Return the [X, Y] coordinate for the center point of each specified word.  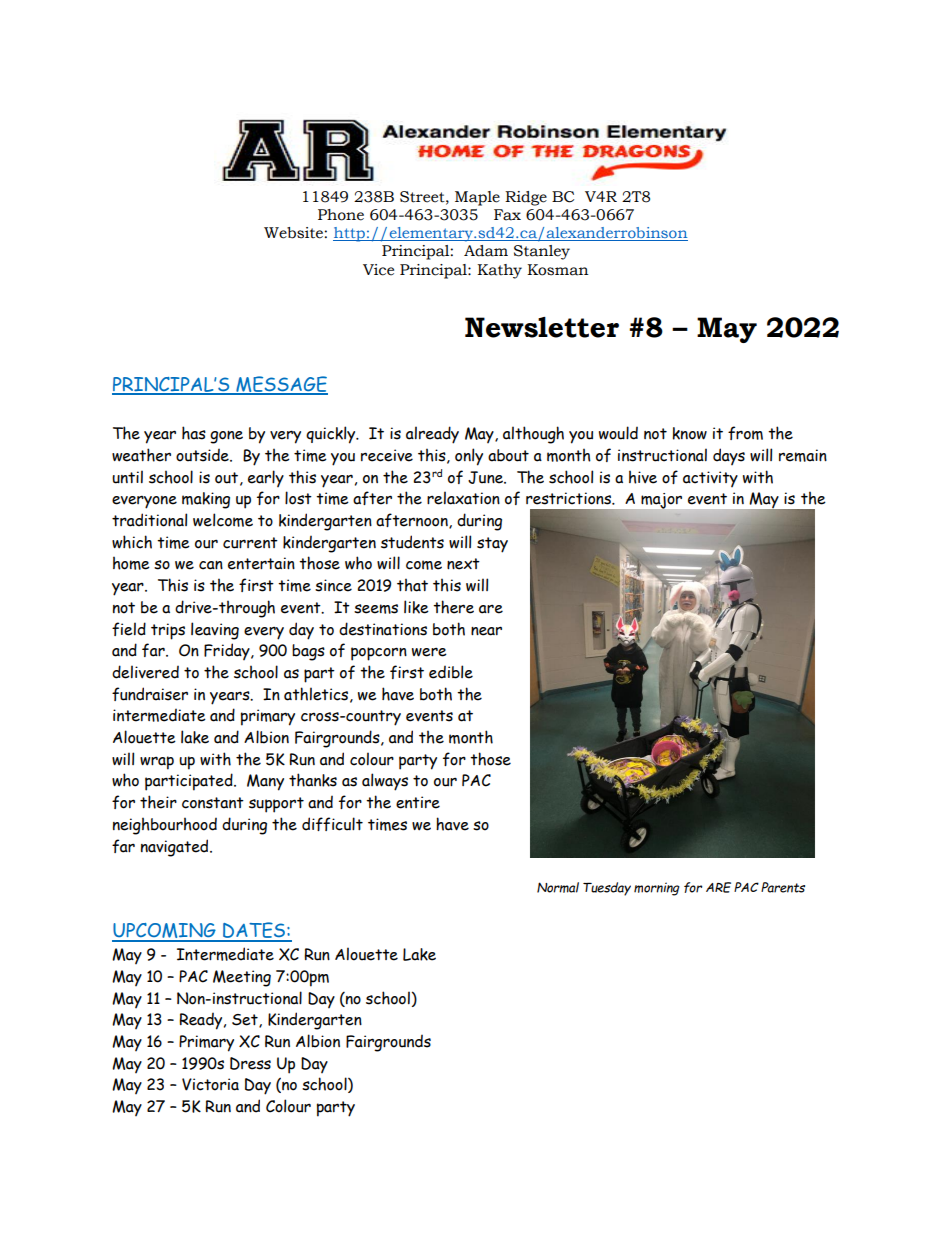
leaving [215, 631]
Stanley [542, 252]
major [661, 501]
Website [294, 233]
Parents [783, 887]
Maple [477, 198]
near [486, 631]
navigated [176, 848]
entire [418, 802]
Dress [250, 1063]
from [745, 433]
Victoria [210, 1084]
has [194, 433]
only [469, 457]
